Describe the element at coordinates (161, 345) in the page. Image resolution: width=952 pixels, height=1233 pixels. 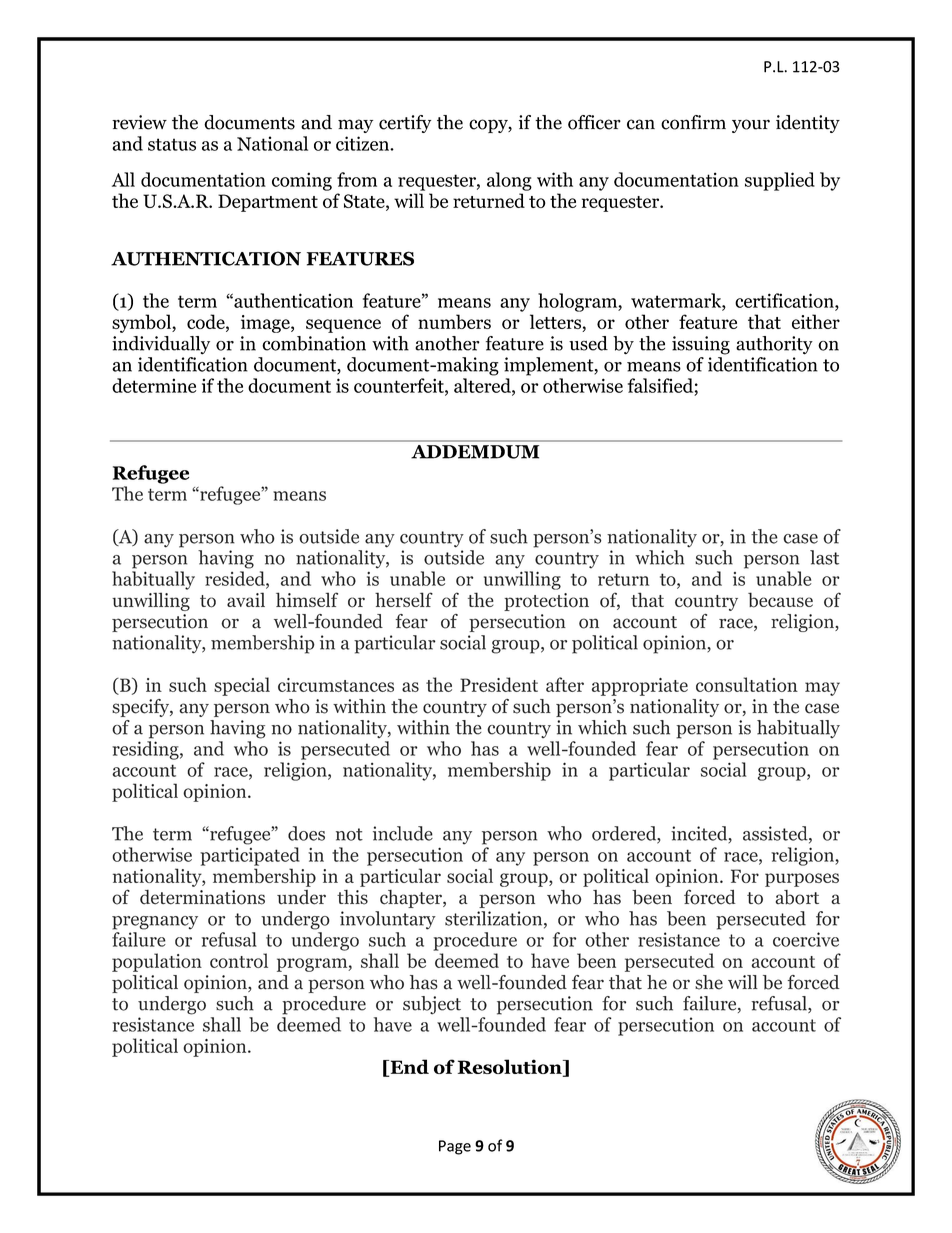
I see `individually` at that location.
